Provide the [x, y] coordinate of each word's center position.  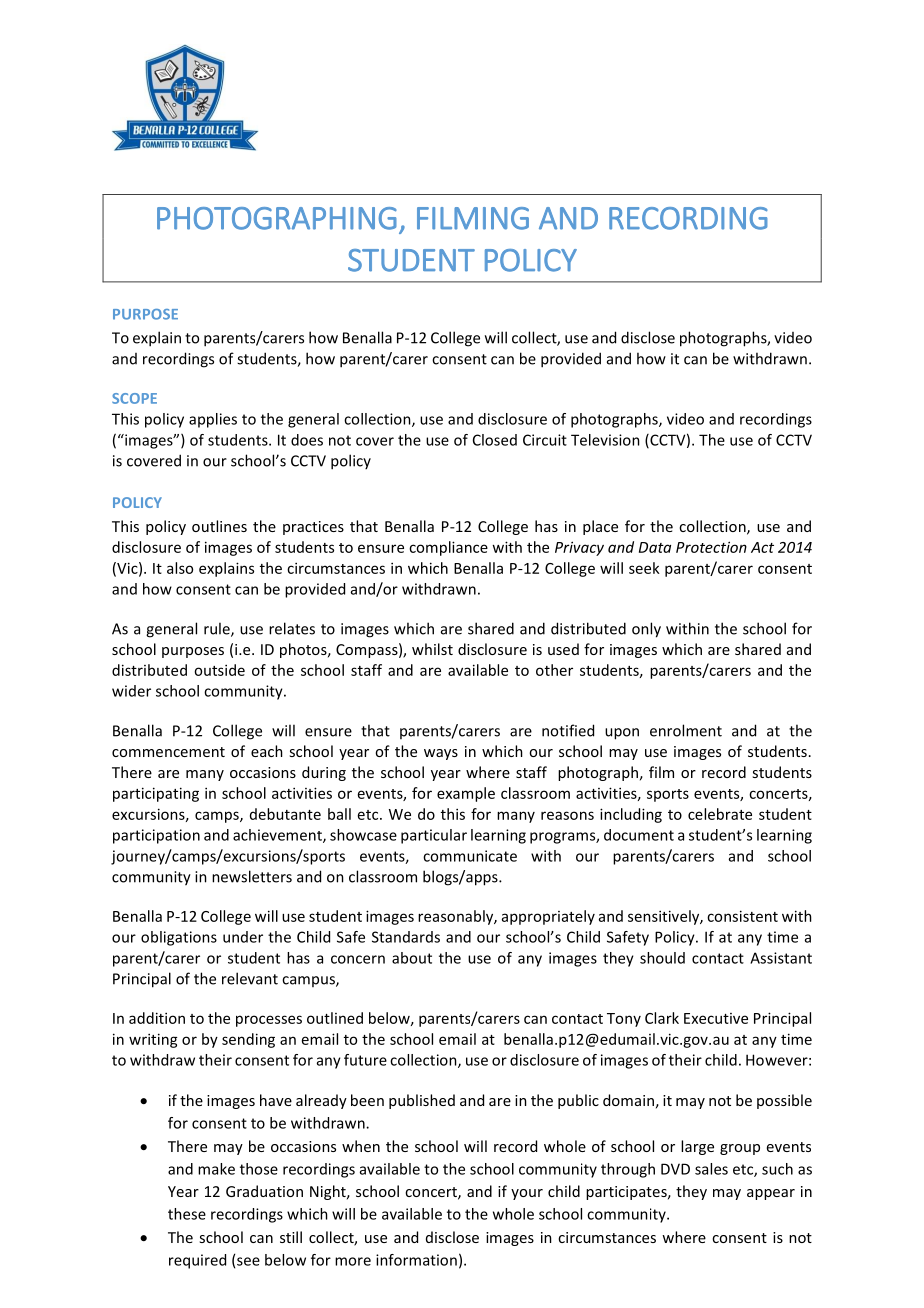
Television [605, 440]
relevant [250, 978]
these [187, 1214]
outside [219, 670]
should [662, 958]
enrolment [686, 730]
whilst [432, 649]
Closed [495, 440]
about [412, 958]
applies [213, 420]
